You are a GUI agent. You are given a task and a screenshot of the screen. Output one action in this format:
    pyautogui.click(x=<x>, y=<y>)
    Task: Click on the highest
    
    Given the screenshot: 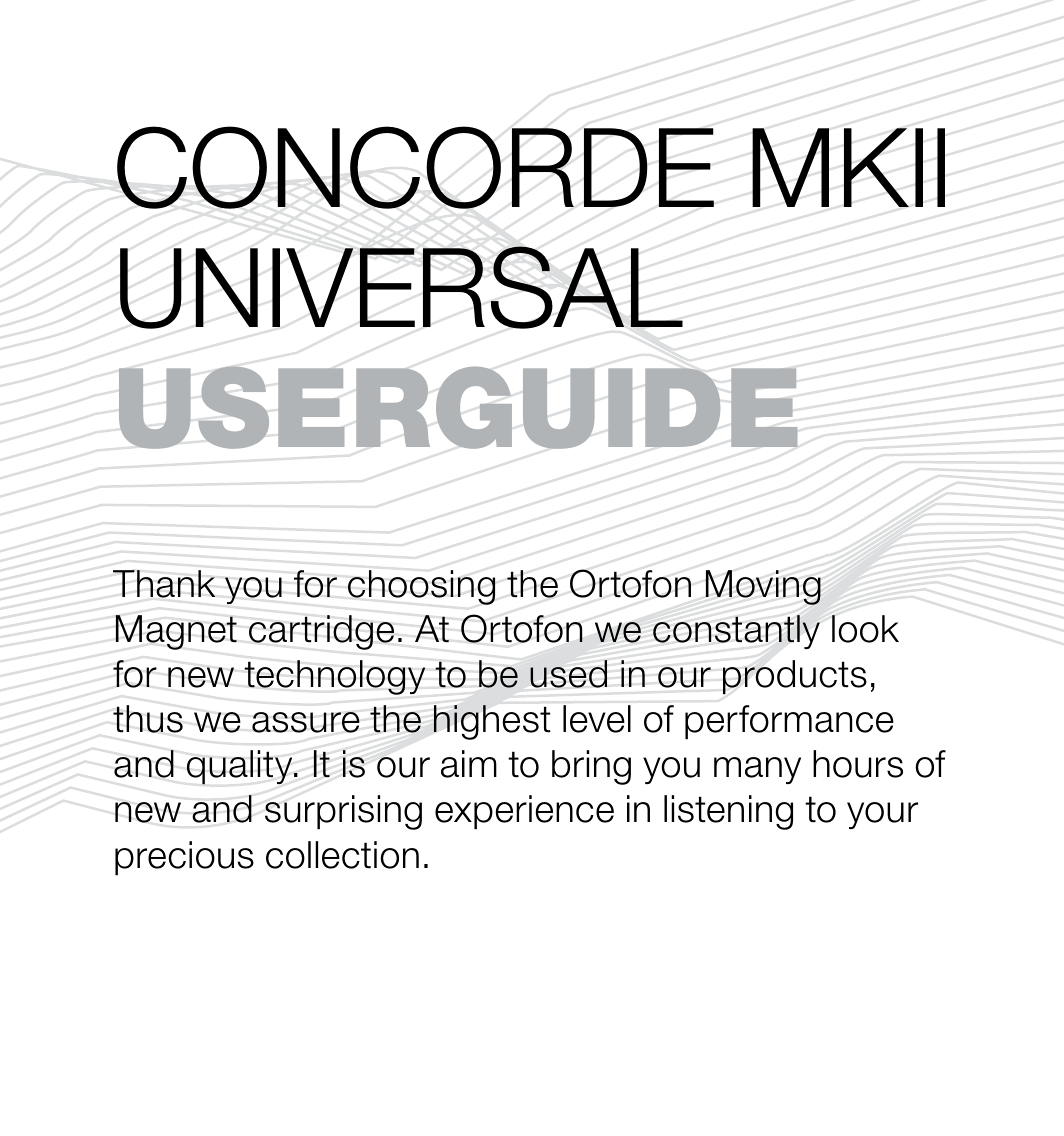 What is the action you would take?
    pyautogui.click(x=492, y=722)
